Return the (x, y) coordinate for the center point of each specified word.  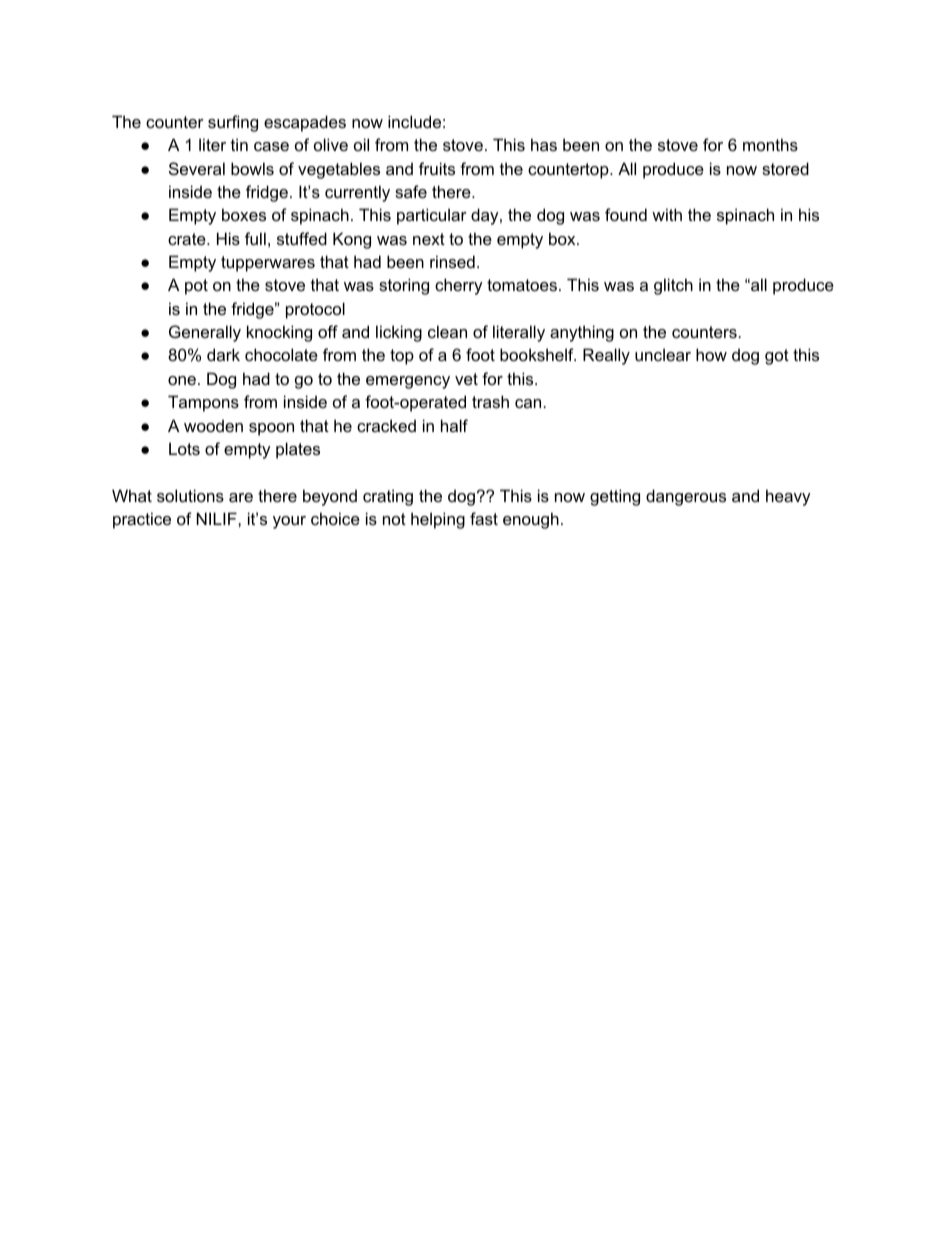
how (711, 354)
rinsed (452, 261)
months (770, 144)
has (544, 144)
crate (188, 239)
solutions (190, 495)
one (182, 380)
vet (466, 379)
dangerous (686, 497)
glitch (673, 286)
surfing (233, 123)
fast (484, 518)
